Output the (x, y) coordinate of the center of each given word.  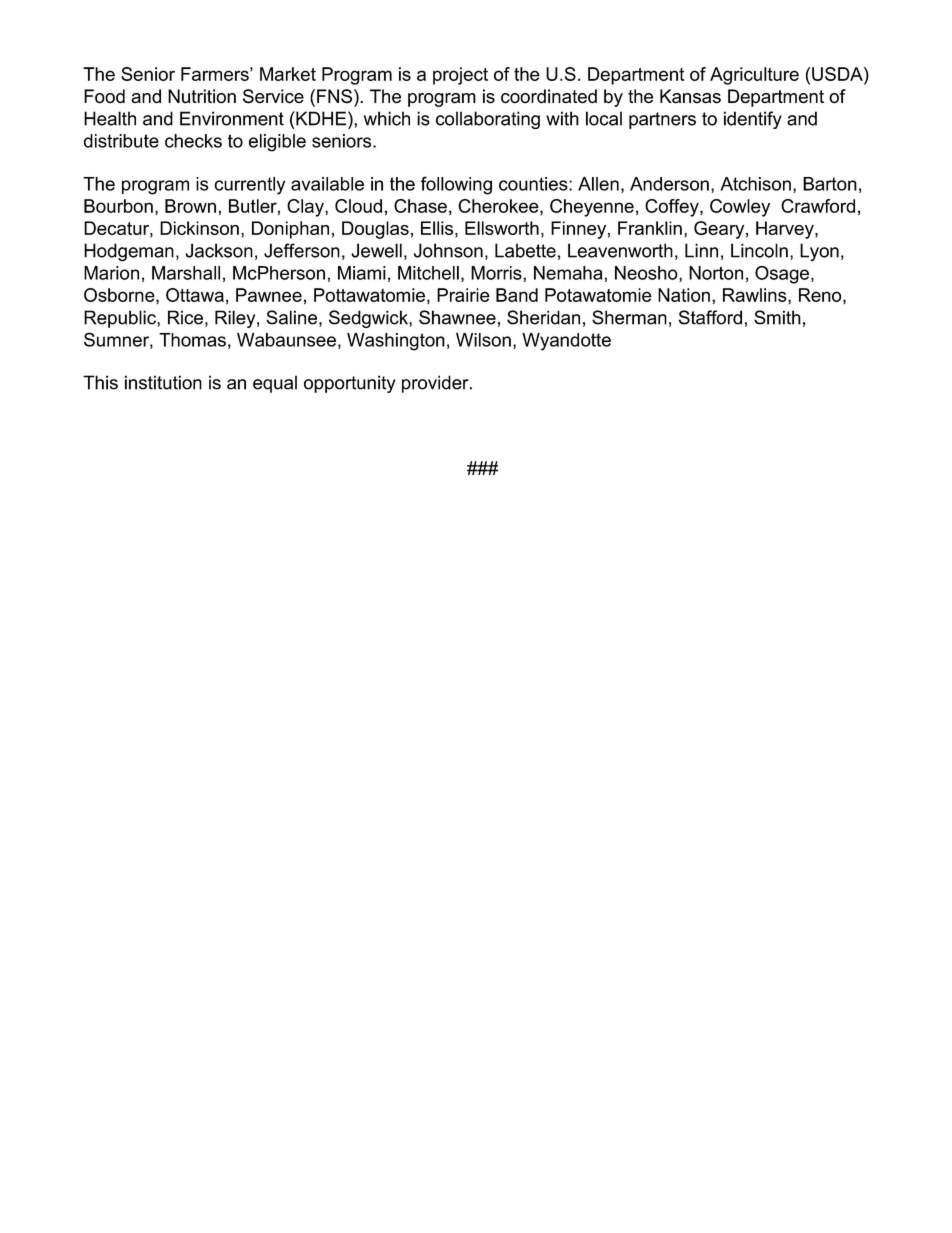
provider (436, 384)
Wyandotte (566, 342)
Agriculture (754, 76)
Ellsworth (502, 228)
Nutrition (202, 96)
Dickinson (199, 228)
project (460, 76)
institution (163, 382)
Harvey (786, 230)
